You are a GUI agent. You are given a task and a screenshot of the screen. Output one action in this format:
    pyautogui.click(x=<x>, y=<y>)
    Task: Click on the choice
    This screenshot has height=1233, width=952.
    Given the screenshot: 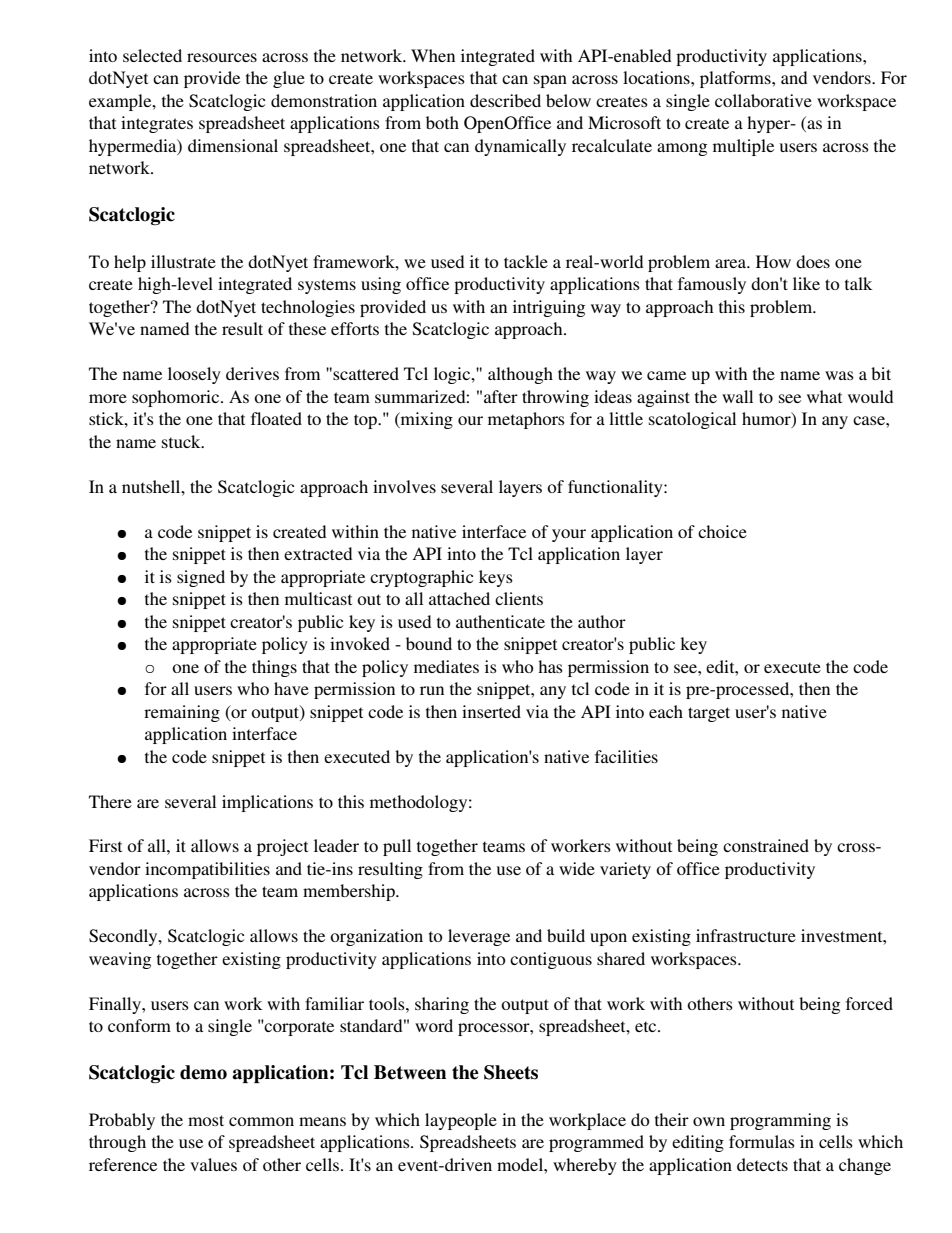 What is the action you would take?
    pyautogui.click(x=722, y=531)
